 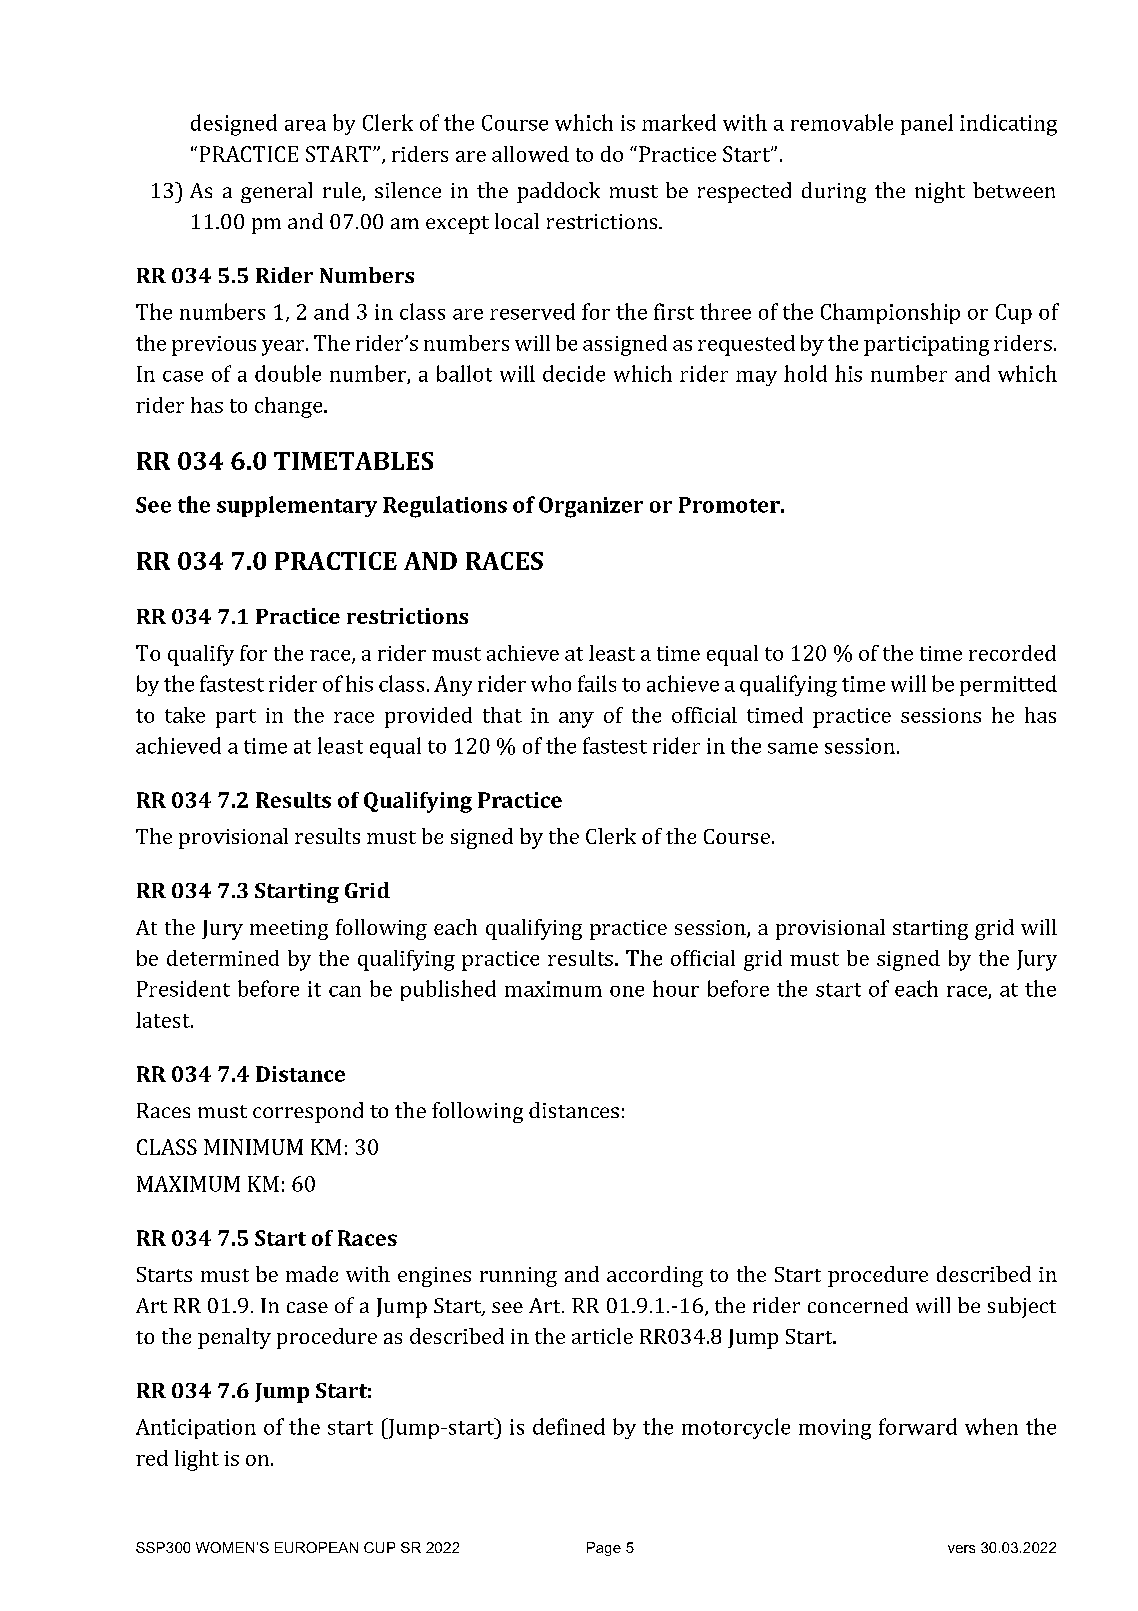 I want to click on meeting, so click(x=289, y=930).
